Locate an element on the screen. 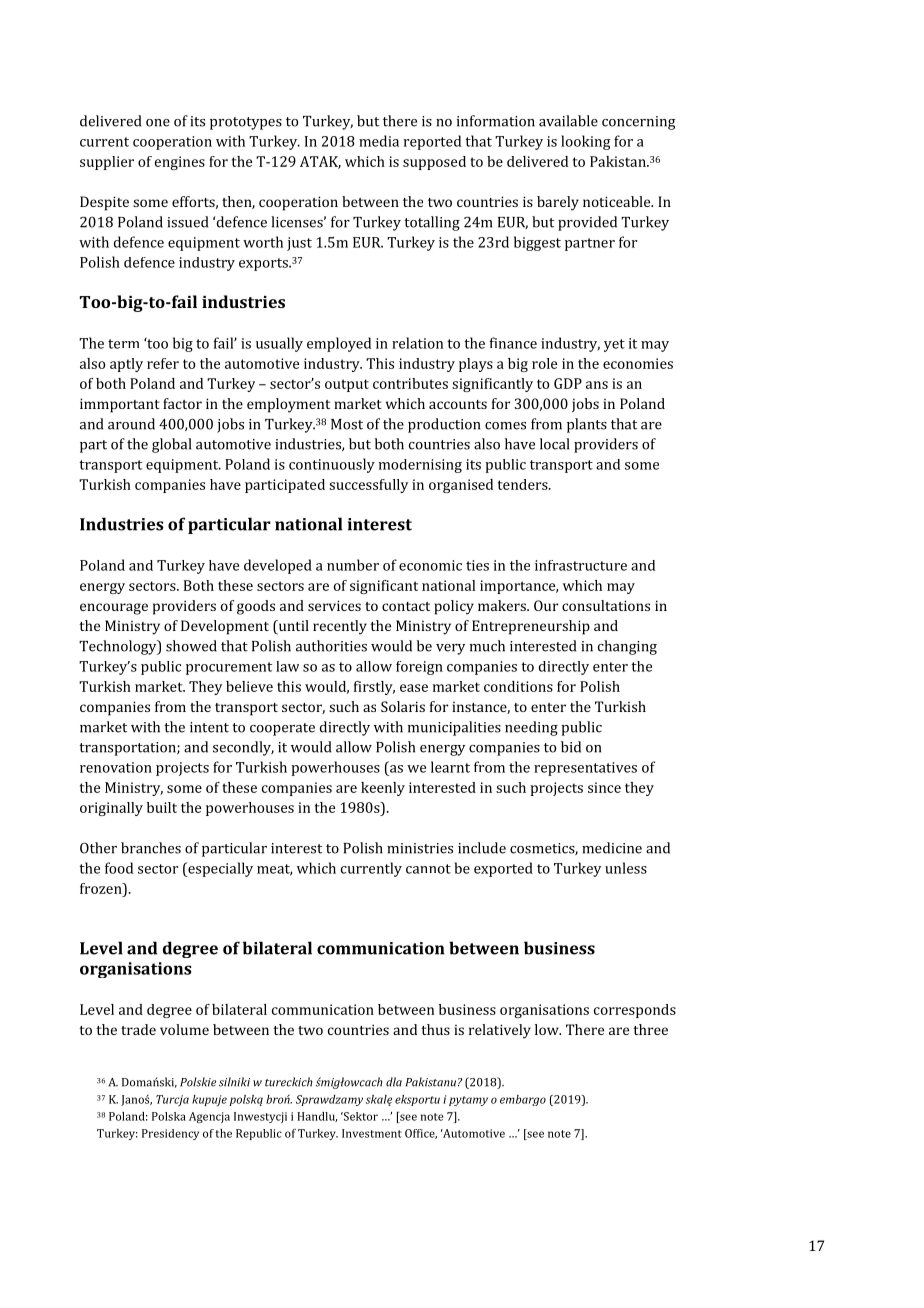 This screenshot has height=1308, width=924. recently is located at coordinates (340, 627).
